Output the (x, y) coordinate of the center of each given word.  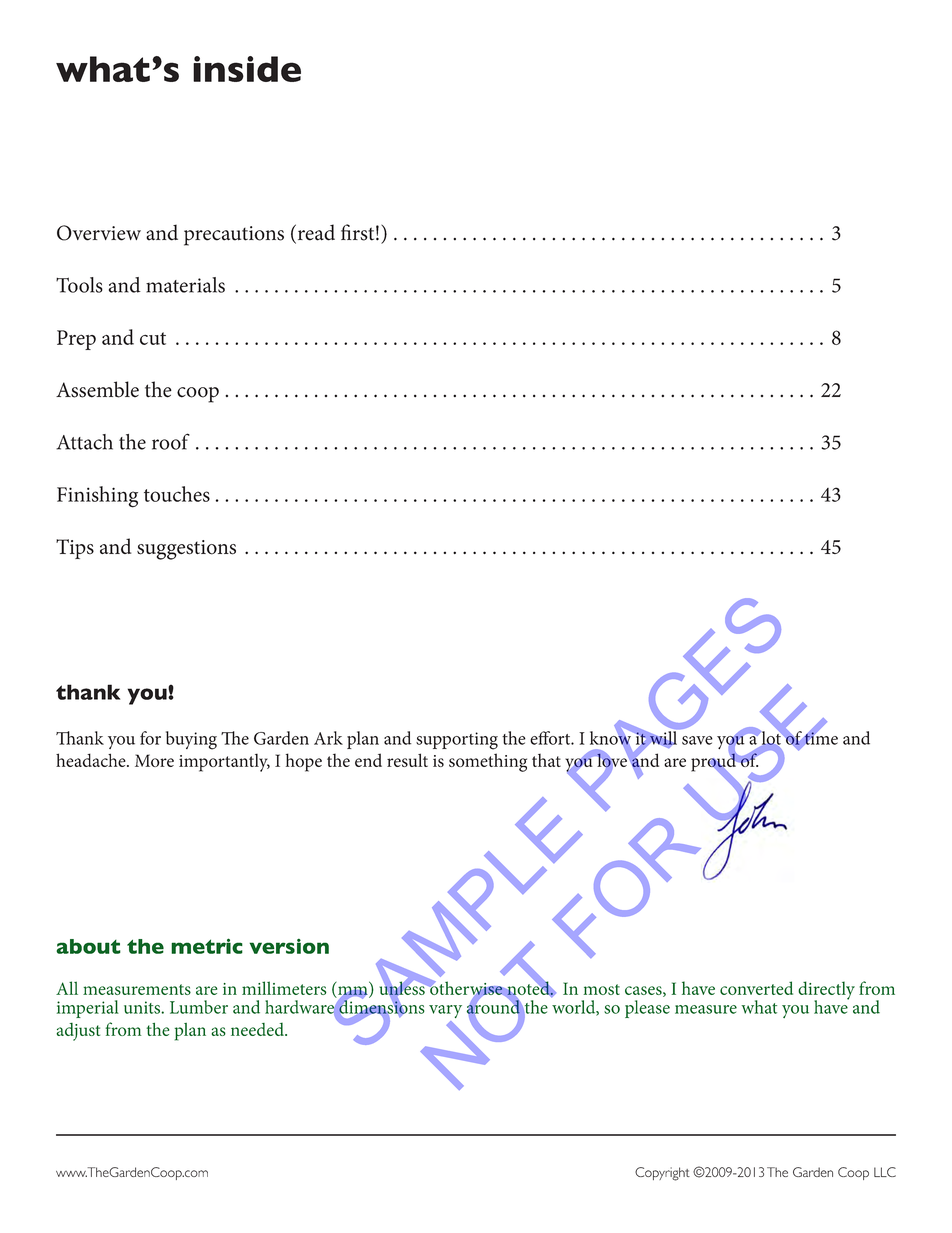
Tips (75, 549)
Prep (76, 340)
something (488, 762)
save (697, 740)
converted (756, 988)
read (315, 233)
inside (247, 69)
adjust (78, 1032)
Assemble (97, 389)
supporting (457, 741)
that (546, 760)
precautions (234, 236)
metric (207, 946)
